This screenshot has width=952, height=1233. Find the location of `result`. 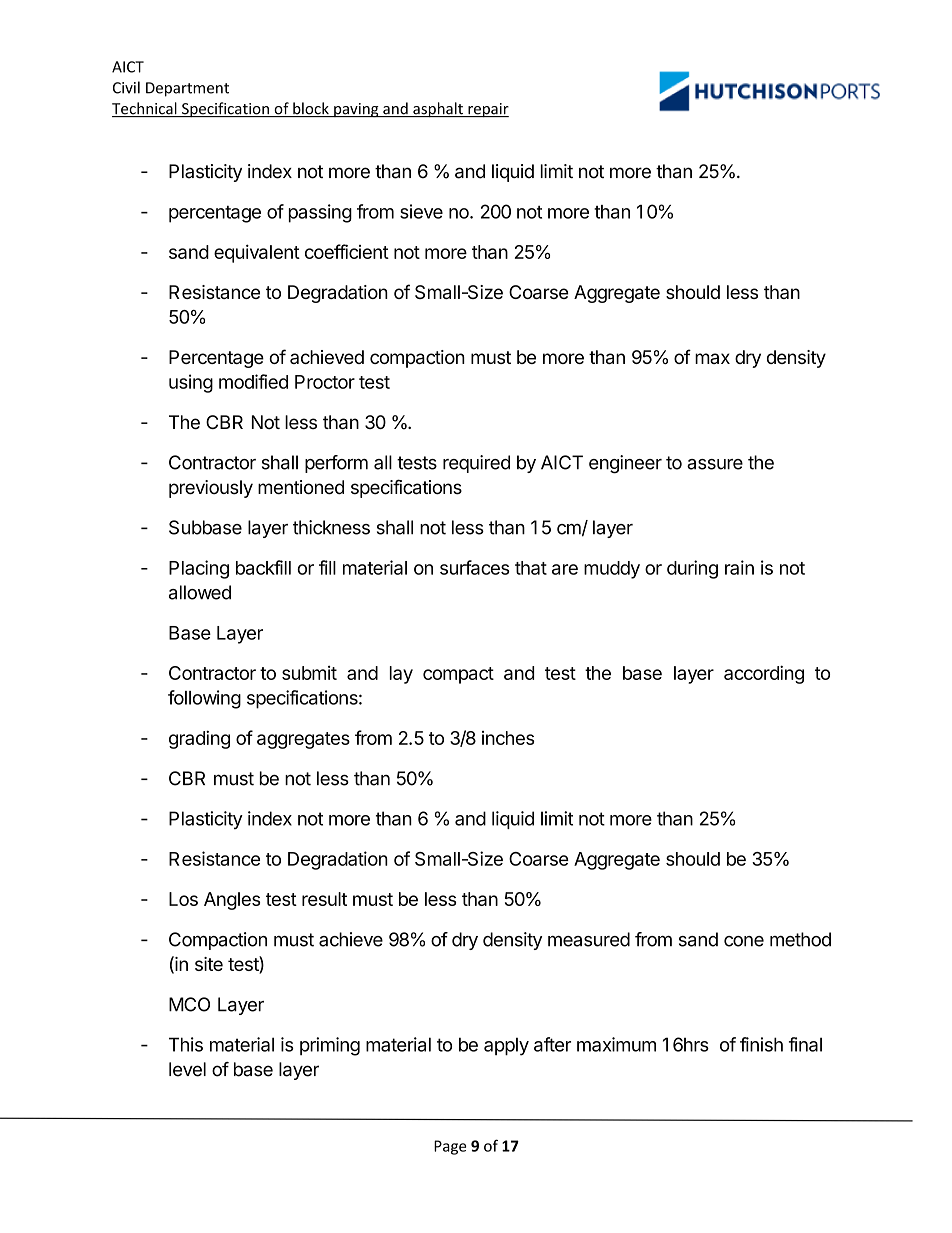

result is located at coordinates (324, 899).
